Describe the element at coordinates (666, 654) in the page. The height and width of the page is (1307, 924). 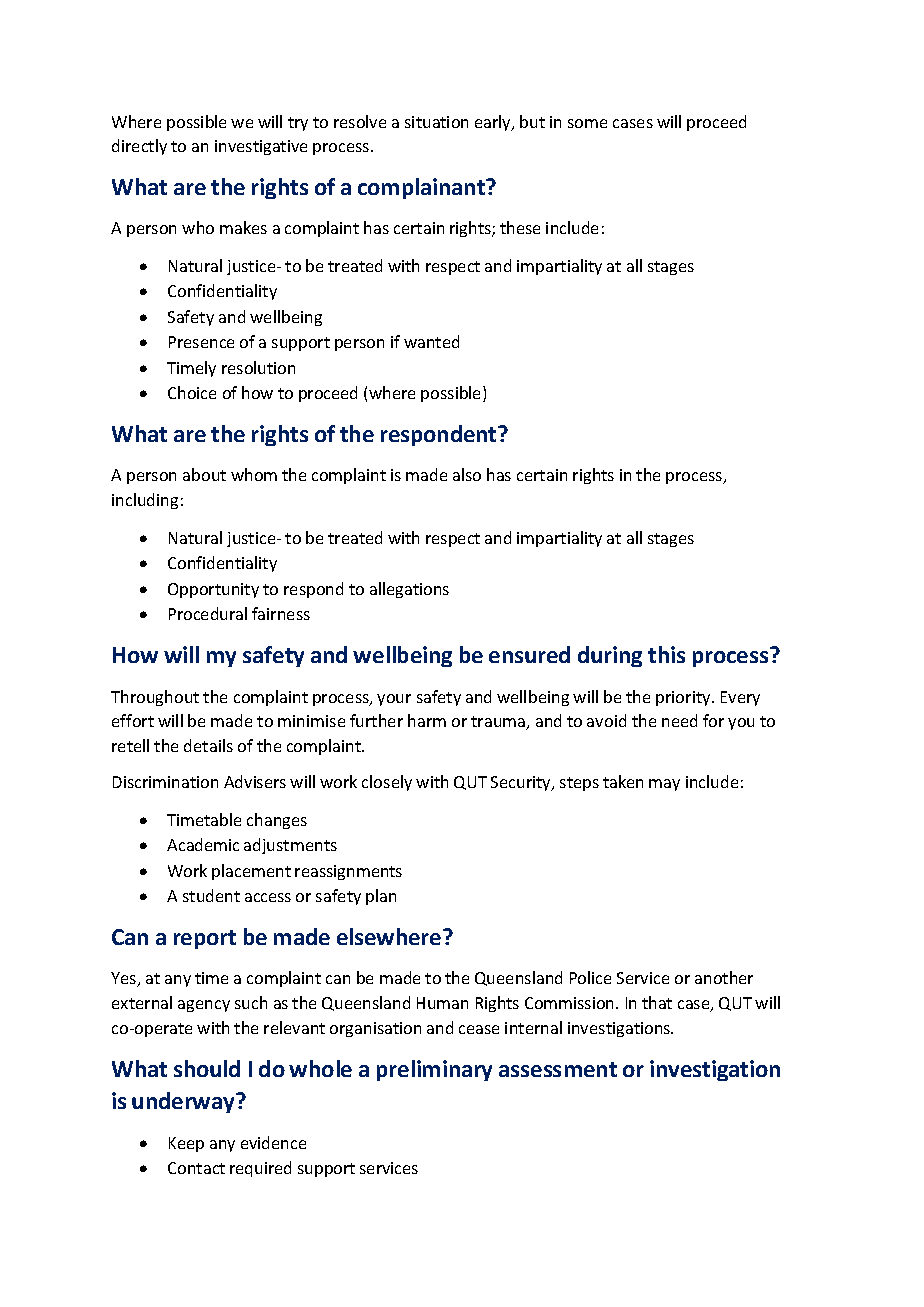
I see `this` at that location.
